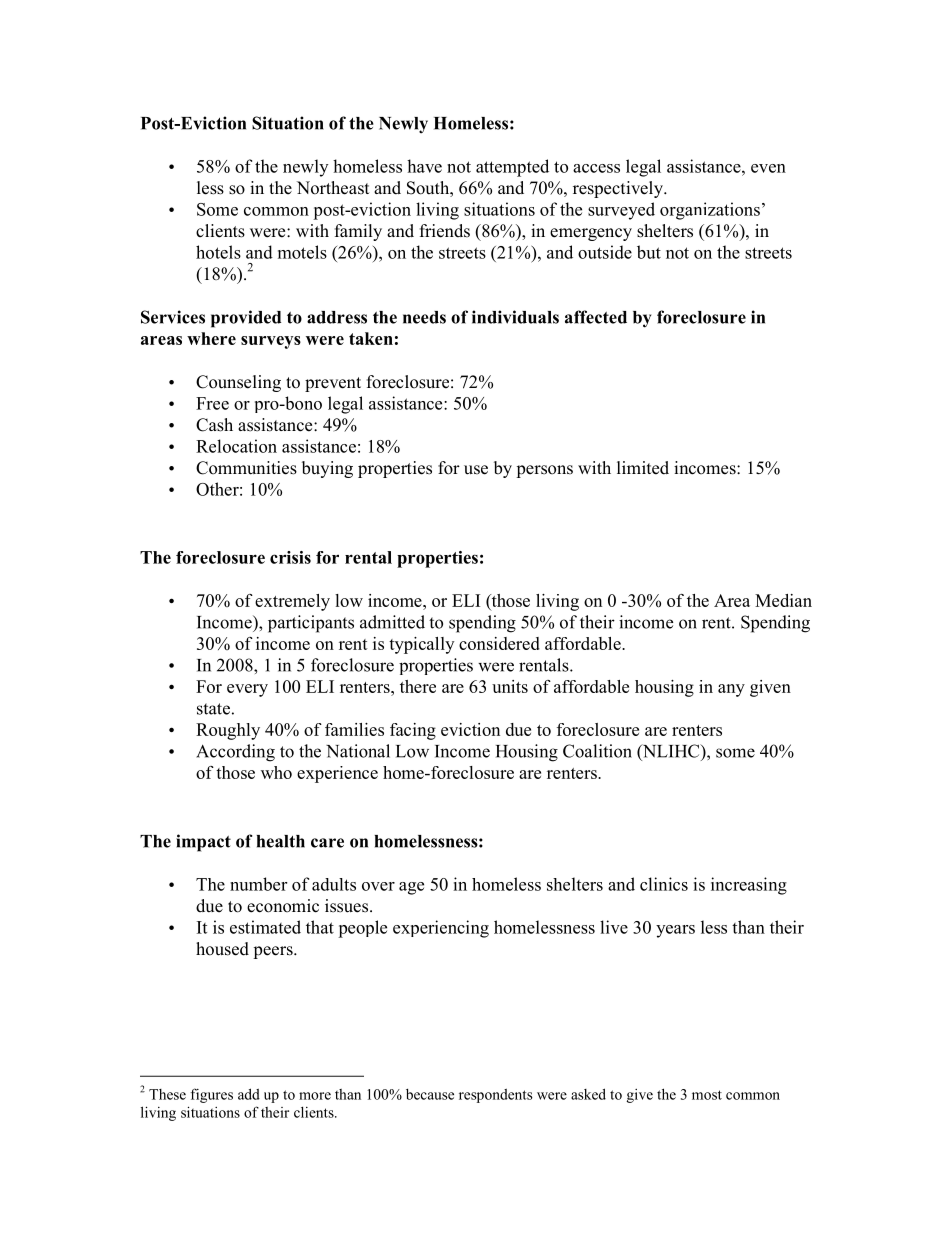 Image resolution: width=952 pixels, height=1233 pixels. Describe the element at coordinates (499, 643) in the page. I see `considered` at that location.
